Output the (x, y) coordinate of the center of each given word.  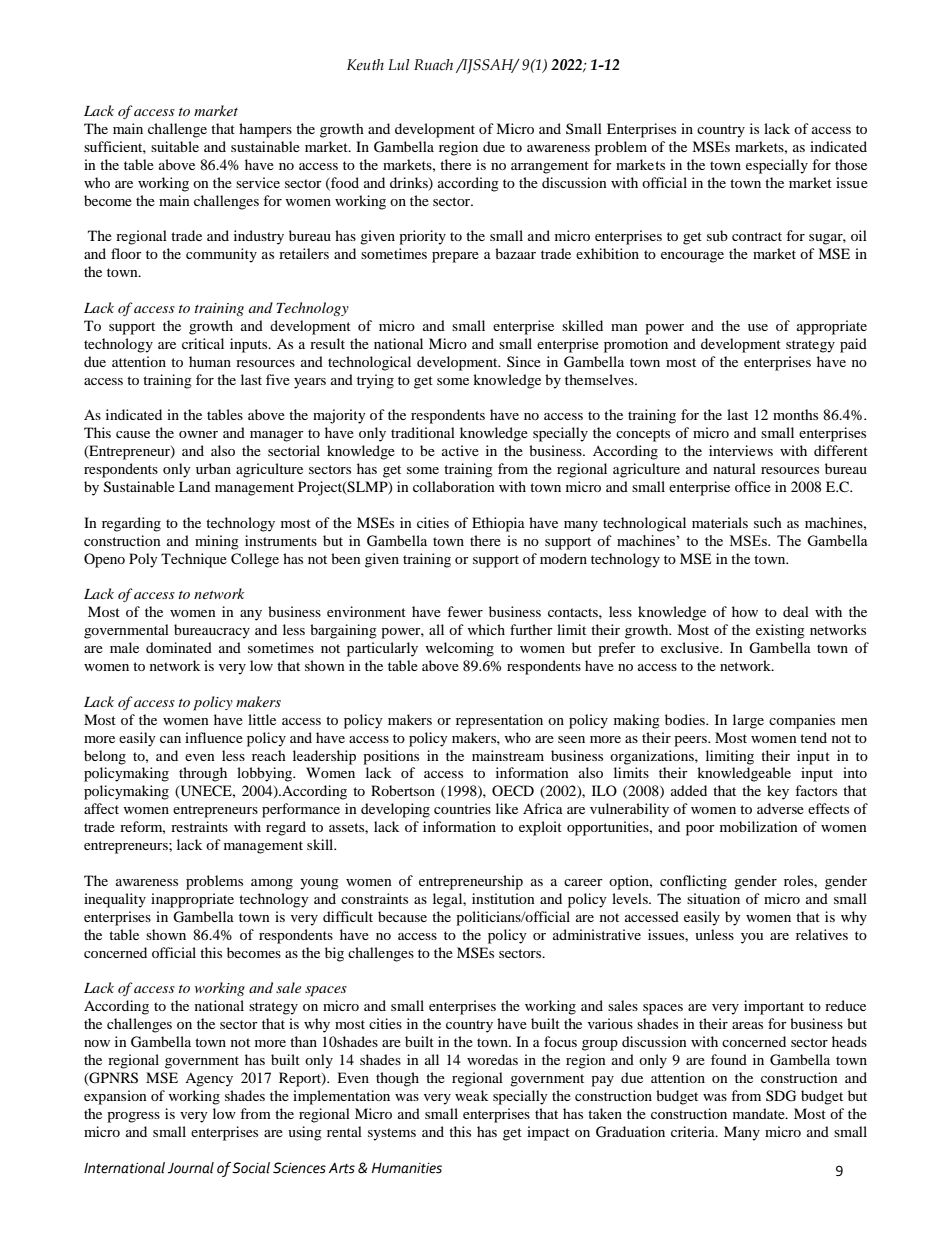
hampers (265, 130)
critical (203, 343)
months (795, 414)
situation (713, 898)
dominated (179, 647)
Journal (191, 1168)
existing (780, 631)
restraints (199, 826)
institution (503, 898)
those (851, 164)
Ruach (433, 65)
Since (524, 361)
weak (471, 1095)
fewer (465, 611)
